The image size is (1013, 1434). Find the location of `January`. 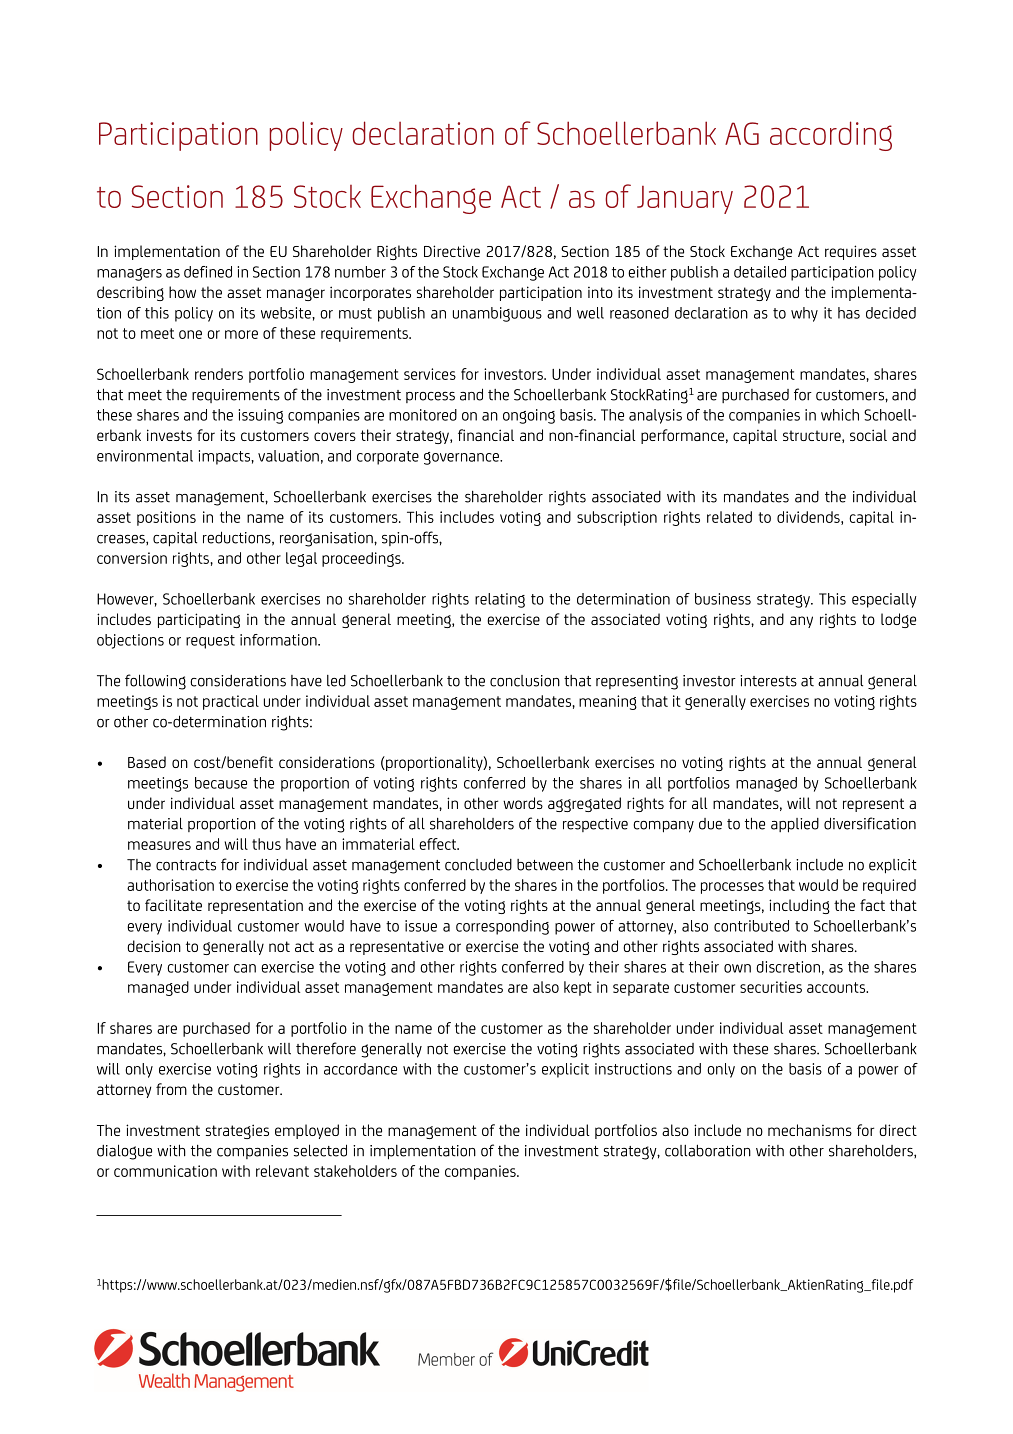

January is located at coordinates (685, 200).
